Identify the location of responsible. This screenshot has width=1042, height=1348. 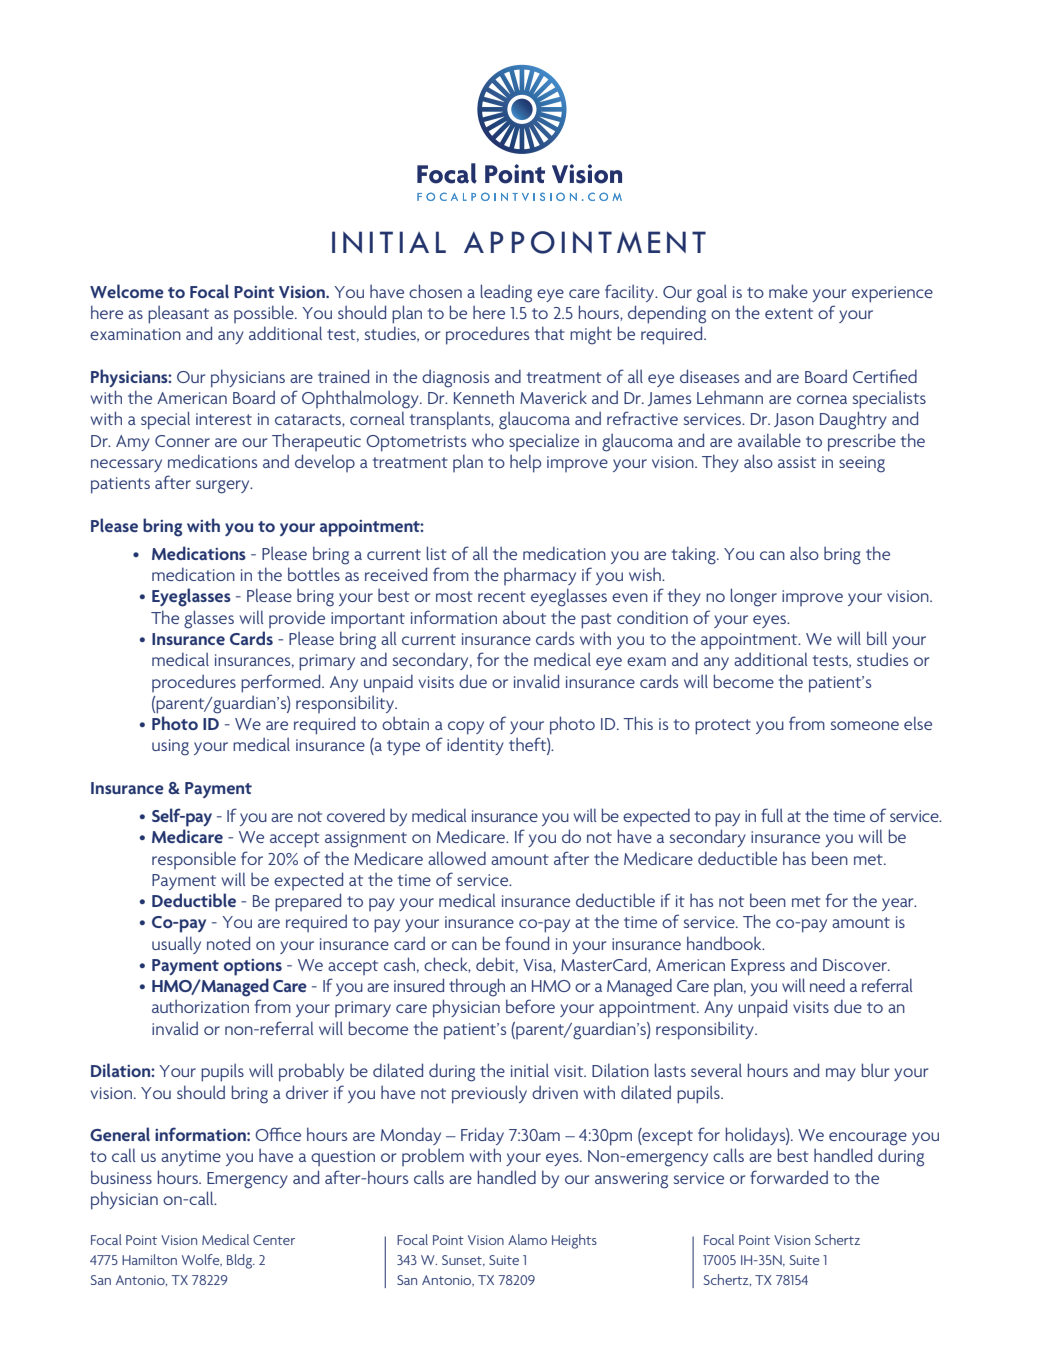
(194, 860).
